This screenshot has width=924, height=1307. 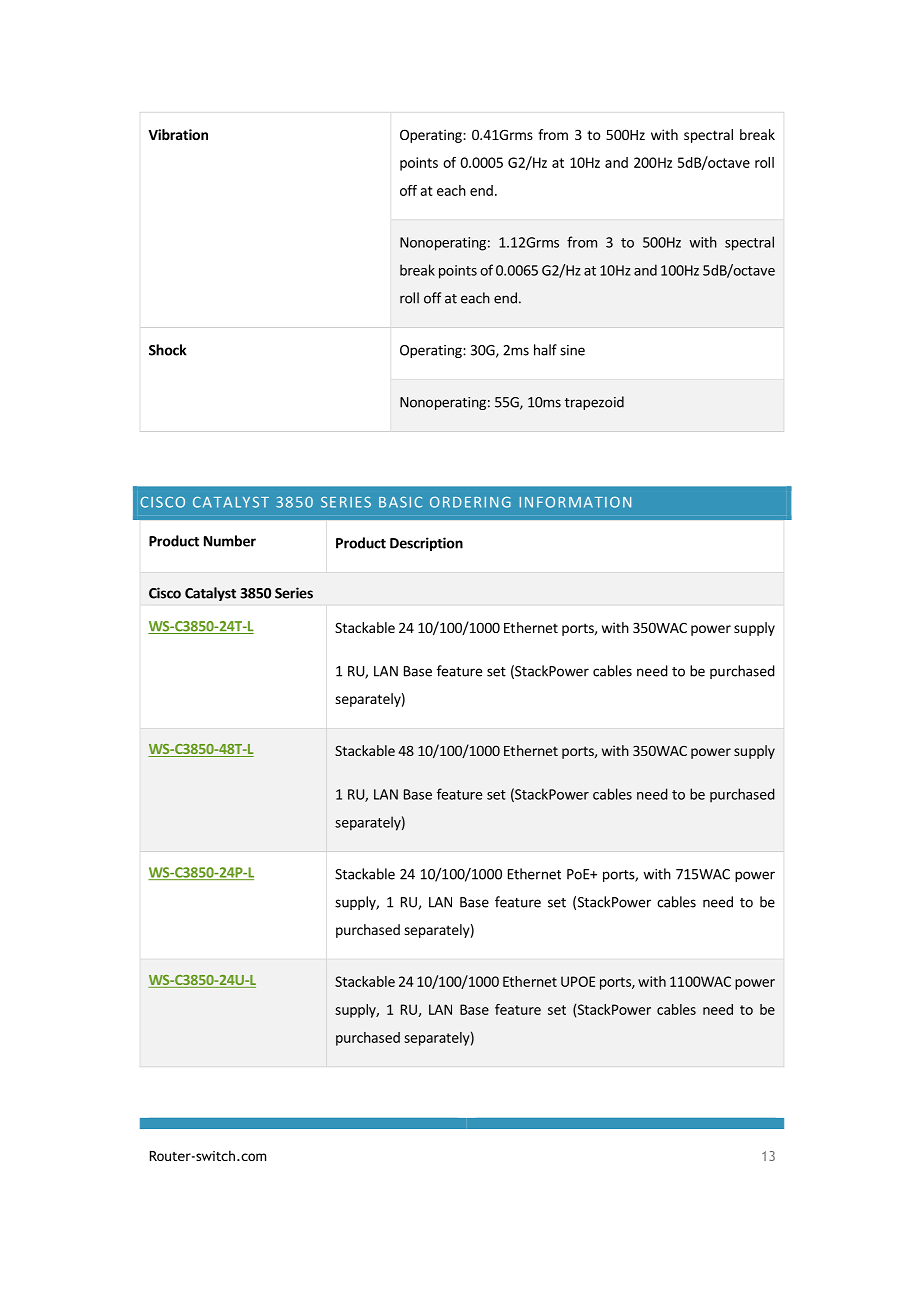 What do you see at coordinates (572, 350) in the screenshot?
I see `sine` at bounding box center [572, 350].
